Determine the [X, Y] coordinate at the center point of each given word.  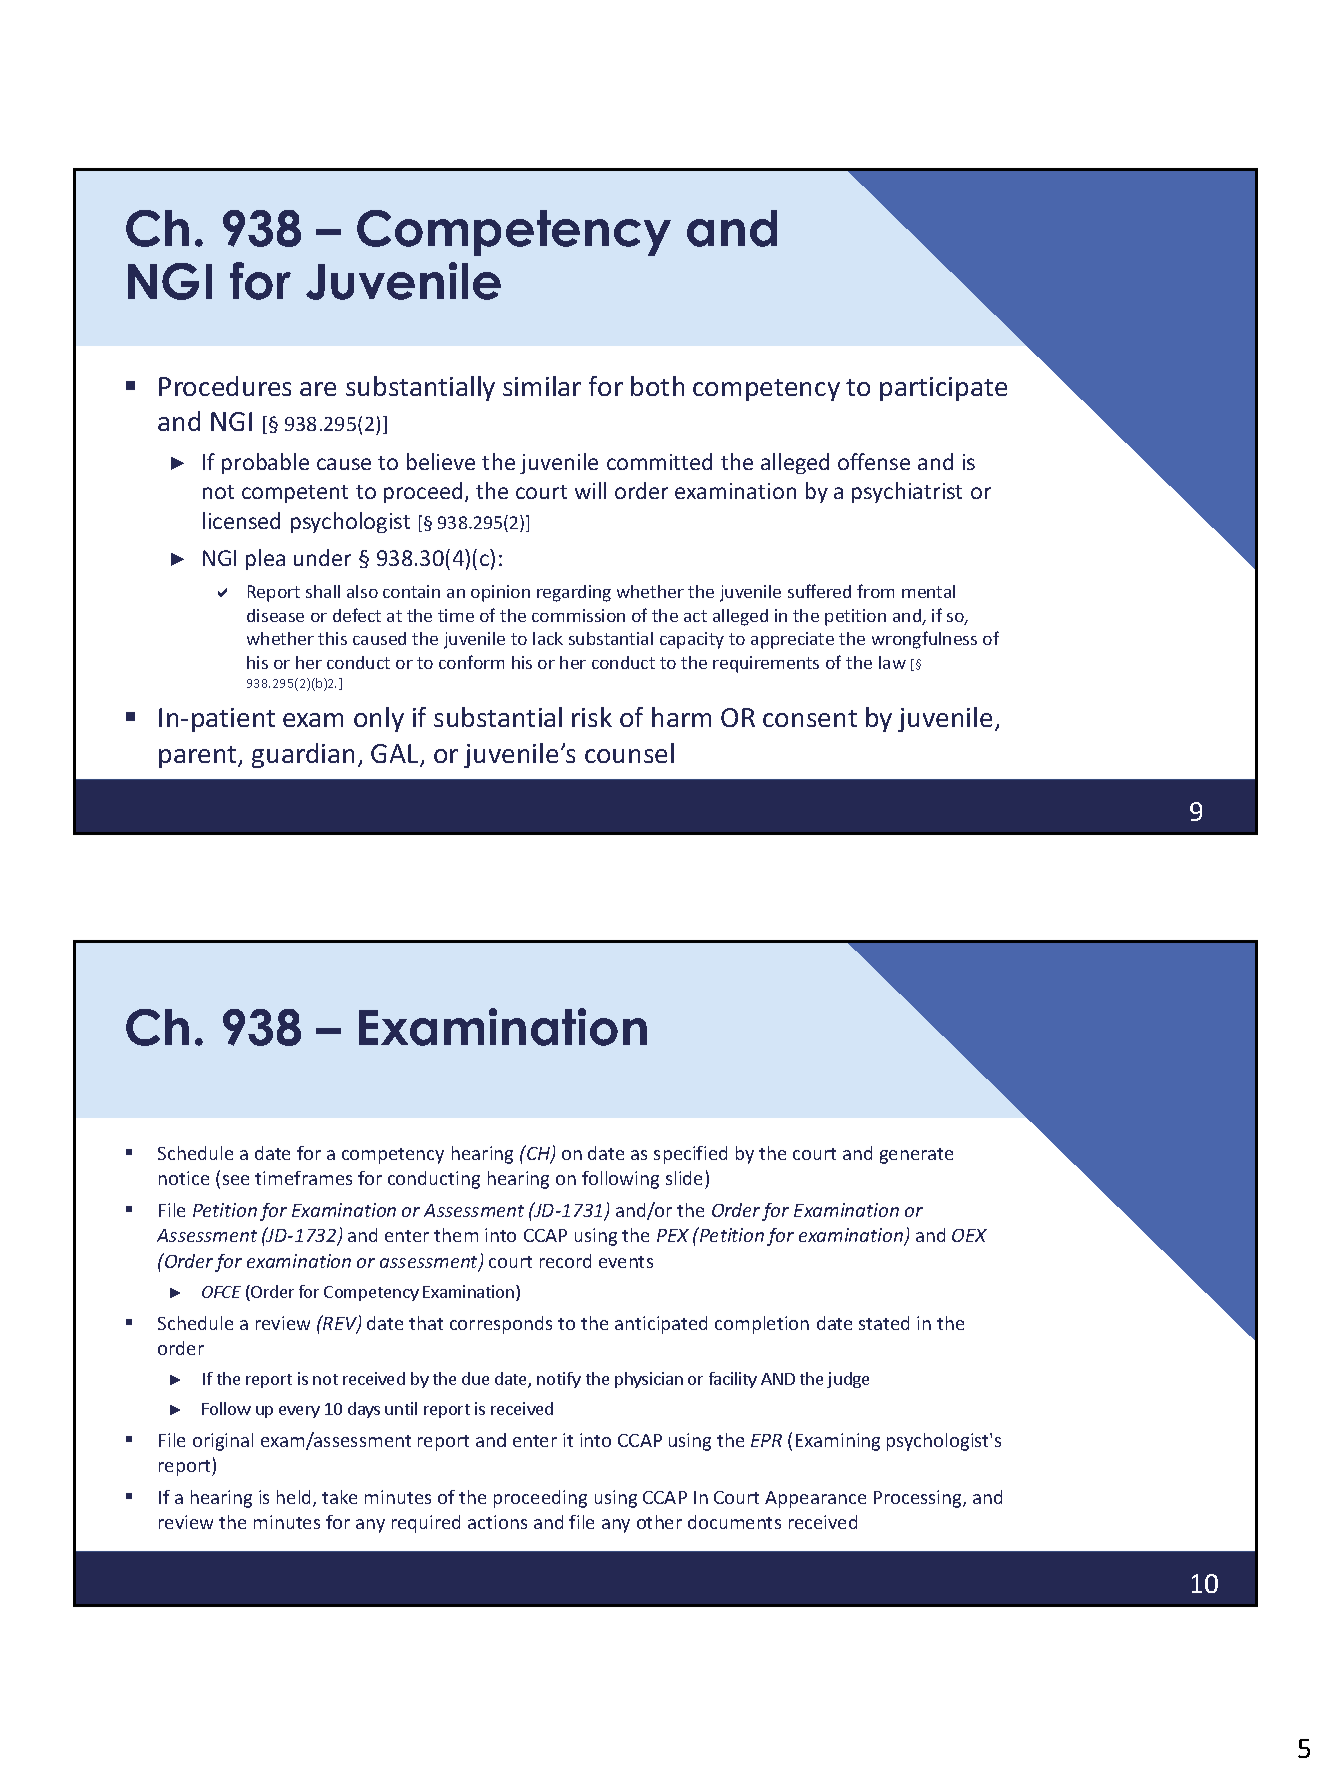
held [295, 1498]
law [892, 662]
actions [497, 1522]
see [236, 1180]
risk [592, 717]
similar [542, 386]
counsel [629, 753]
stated [884, 1323]
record [565, 1261]
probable [265, 463]
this [332, 638]
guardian [303, 755]
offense [874, 461]
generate [916, 1156]
